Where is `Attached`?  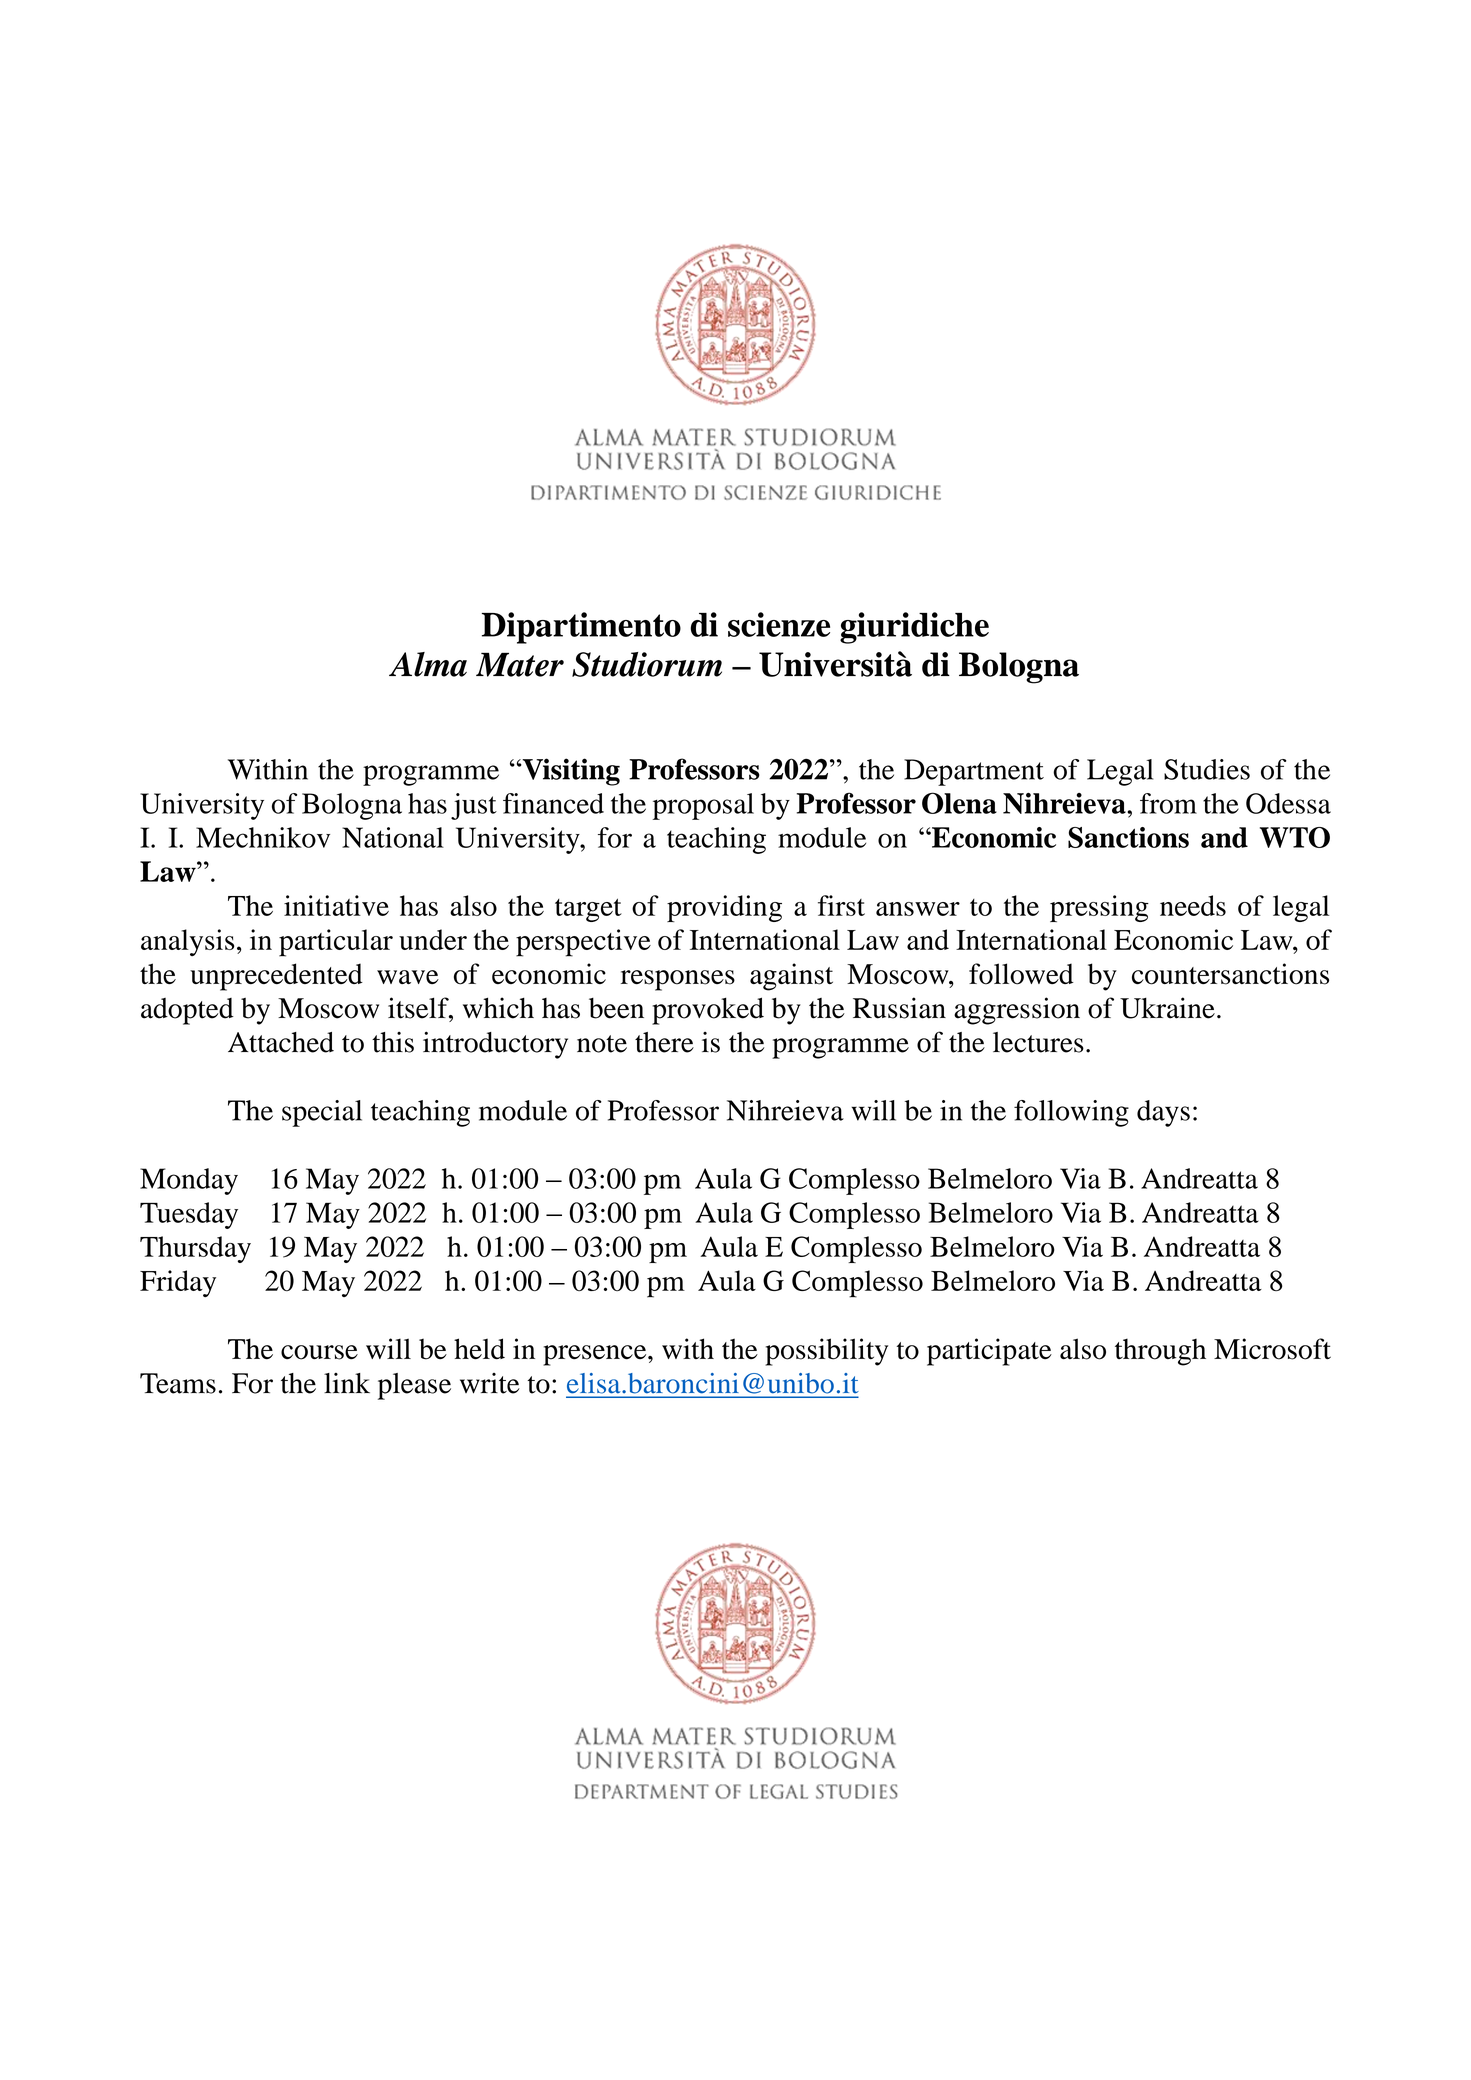 Attached is located at coordinates (281, 1042).
